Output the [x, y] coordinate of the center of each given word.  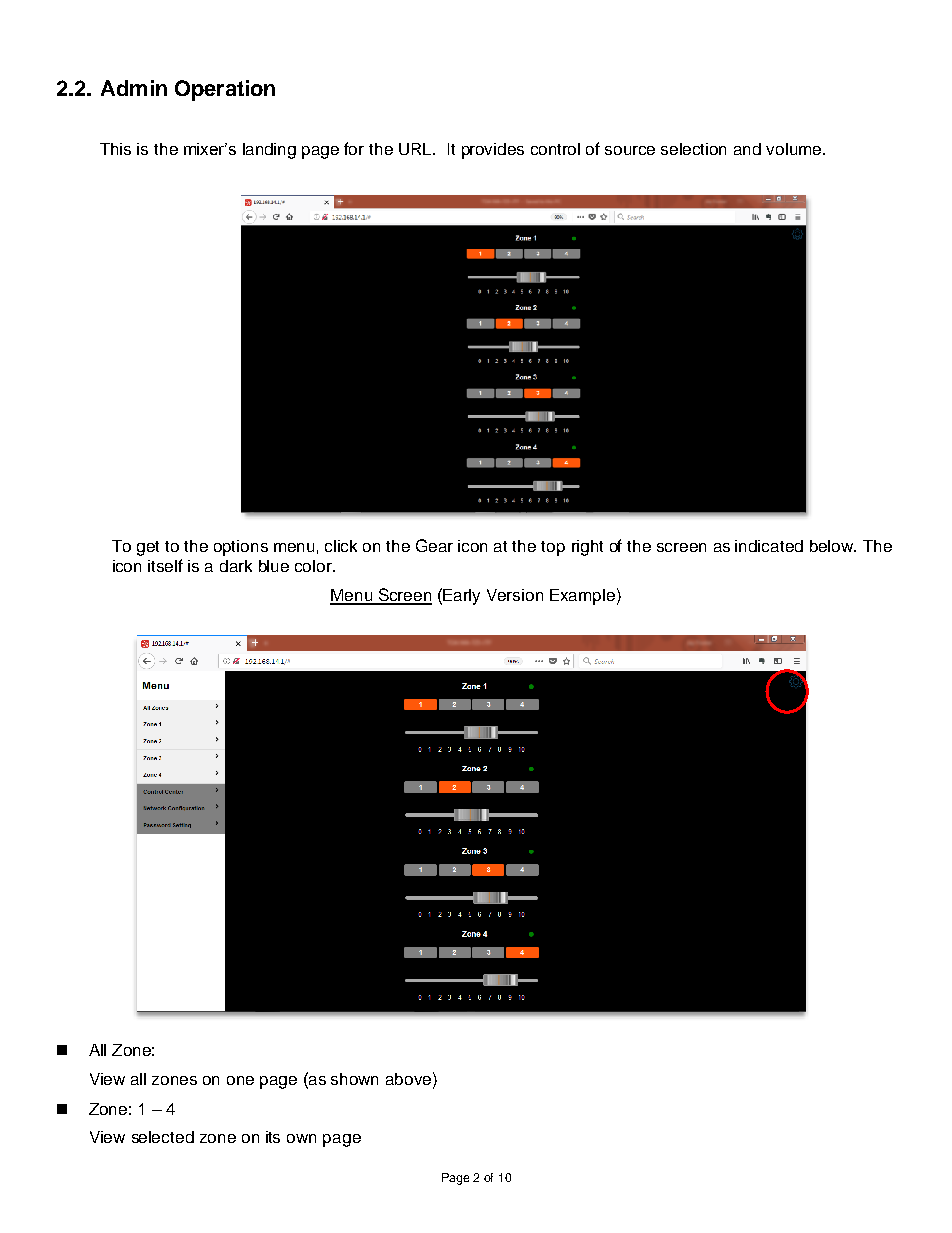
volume [795, 149]
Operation [225, 90]
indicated [769, 546]
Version [515, 595]
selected [163, 1137]
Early [461, 597]
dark [236, 566]
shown [354, 1079]
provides [493, 151]
